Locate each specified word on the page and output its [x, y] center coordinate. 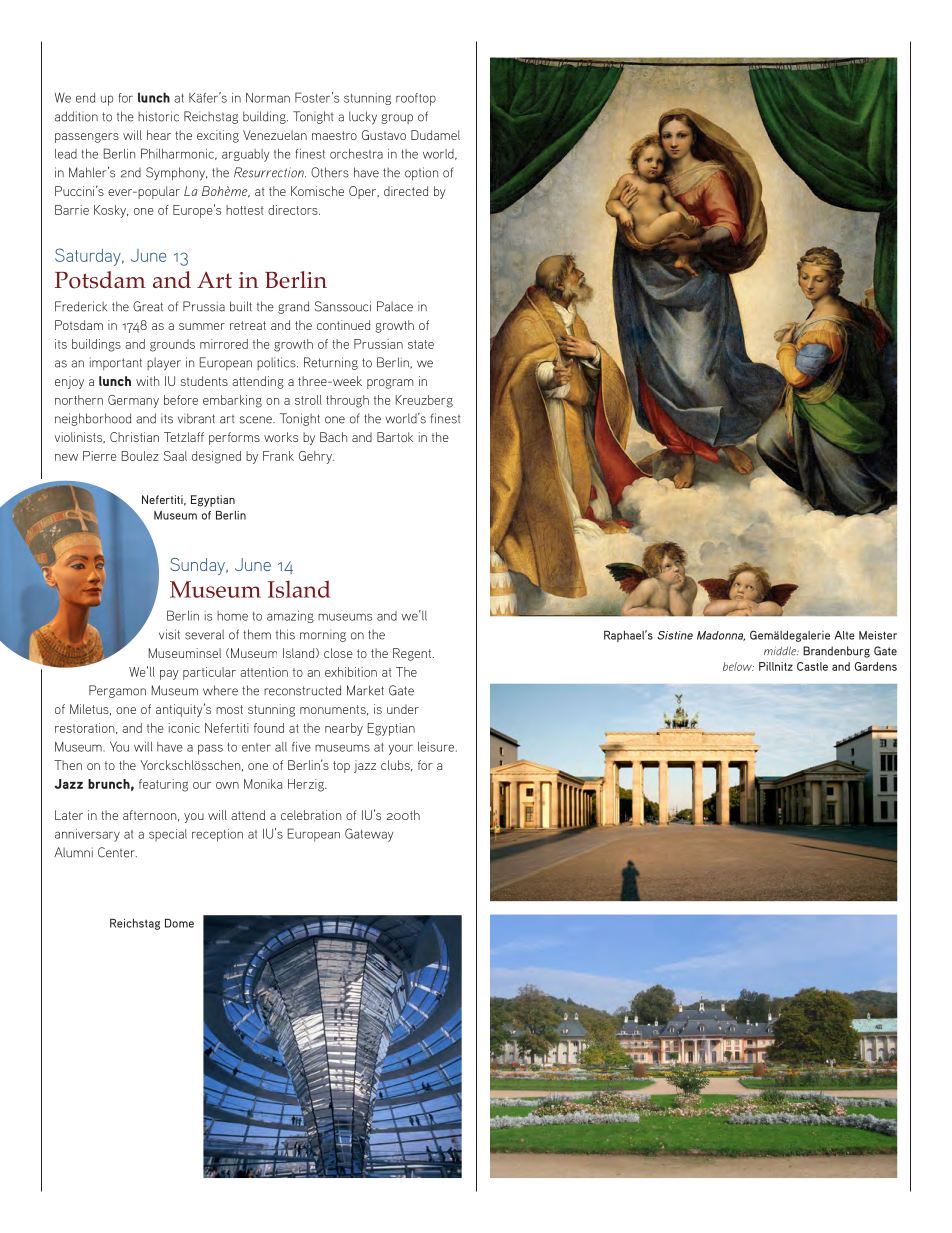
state [421, 344]
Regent [413, 654]
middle [781, 651]
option [421, 174]
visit [169, 634]
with [147, 381]
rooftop [416, 99]
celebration [311, 815]
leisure [437, 747]
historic [158, 116]
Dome [179, 923]
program [390, 384]
